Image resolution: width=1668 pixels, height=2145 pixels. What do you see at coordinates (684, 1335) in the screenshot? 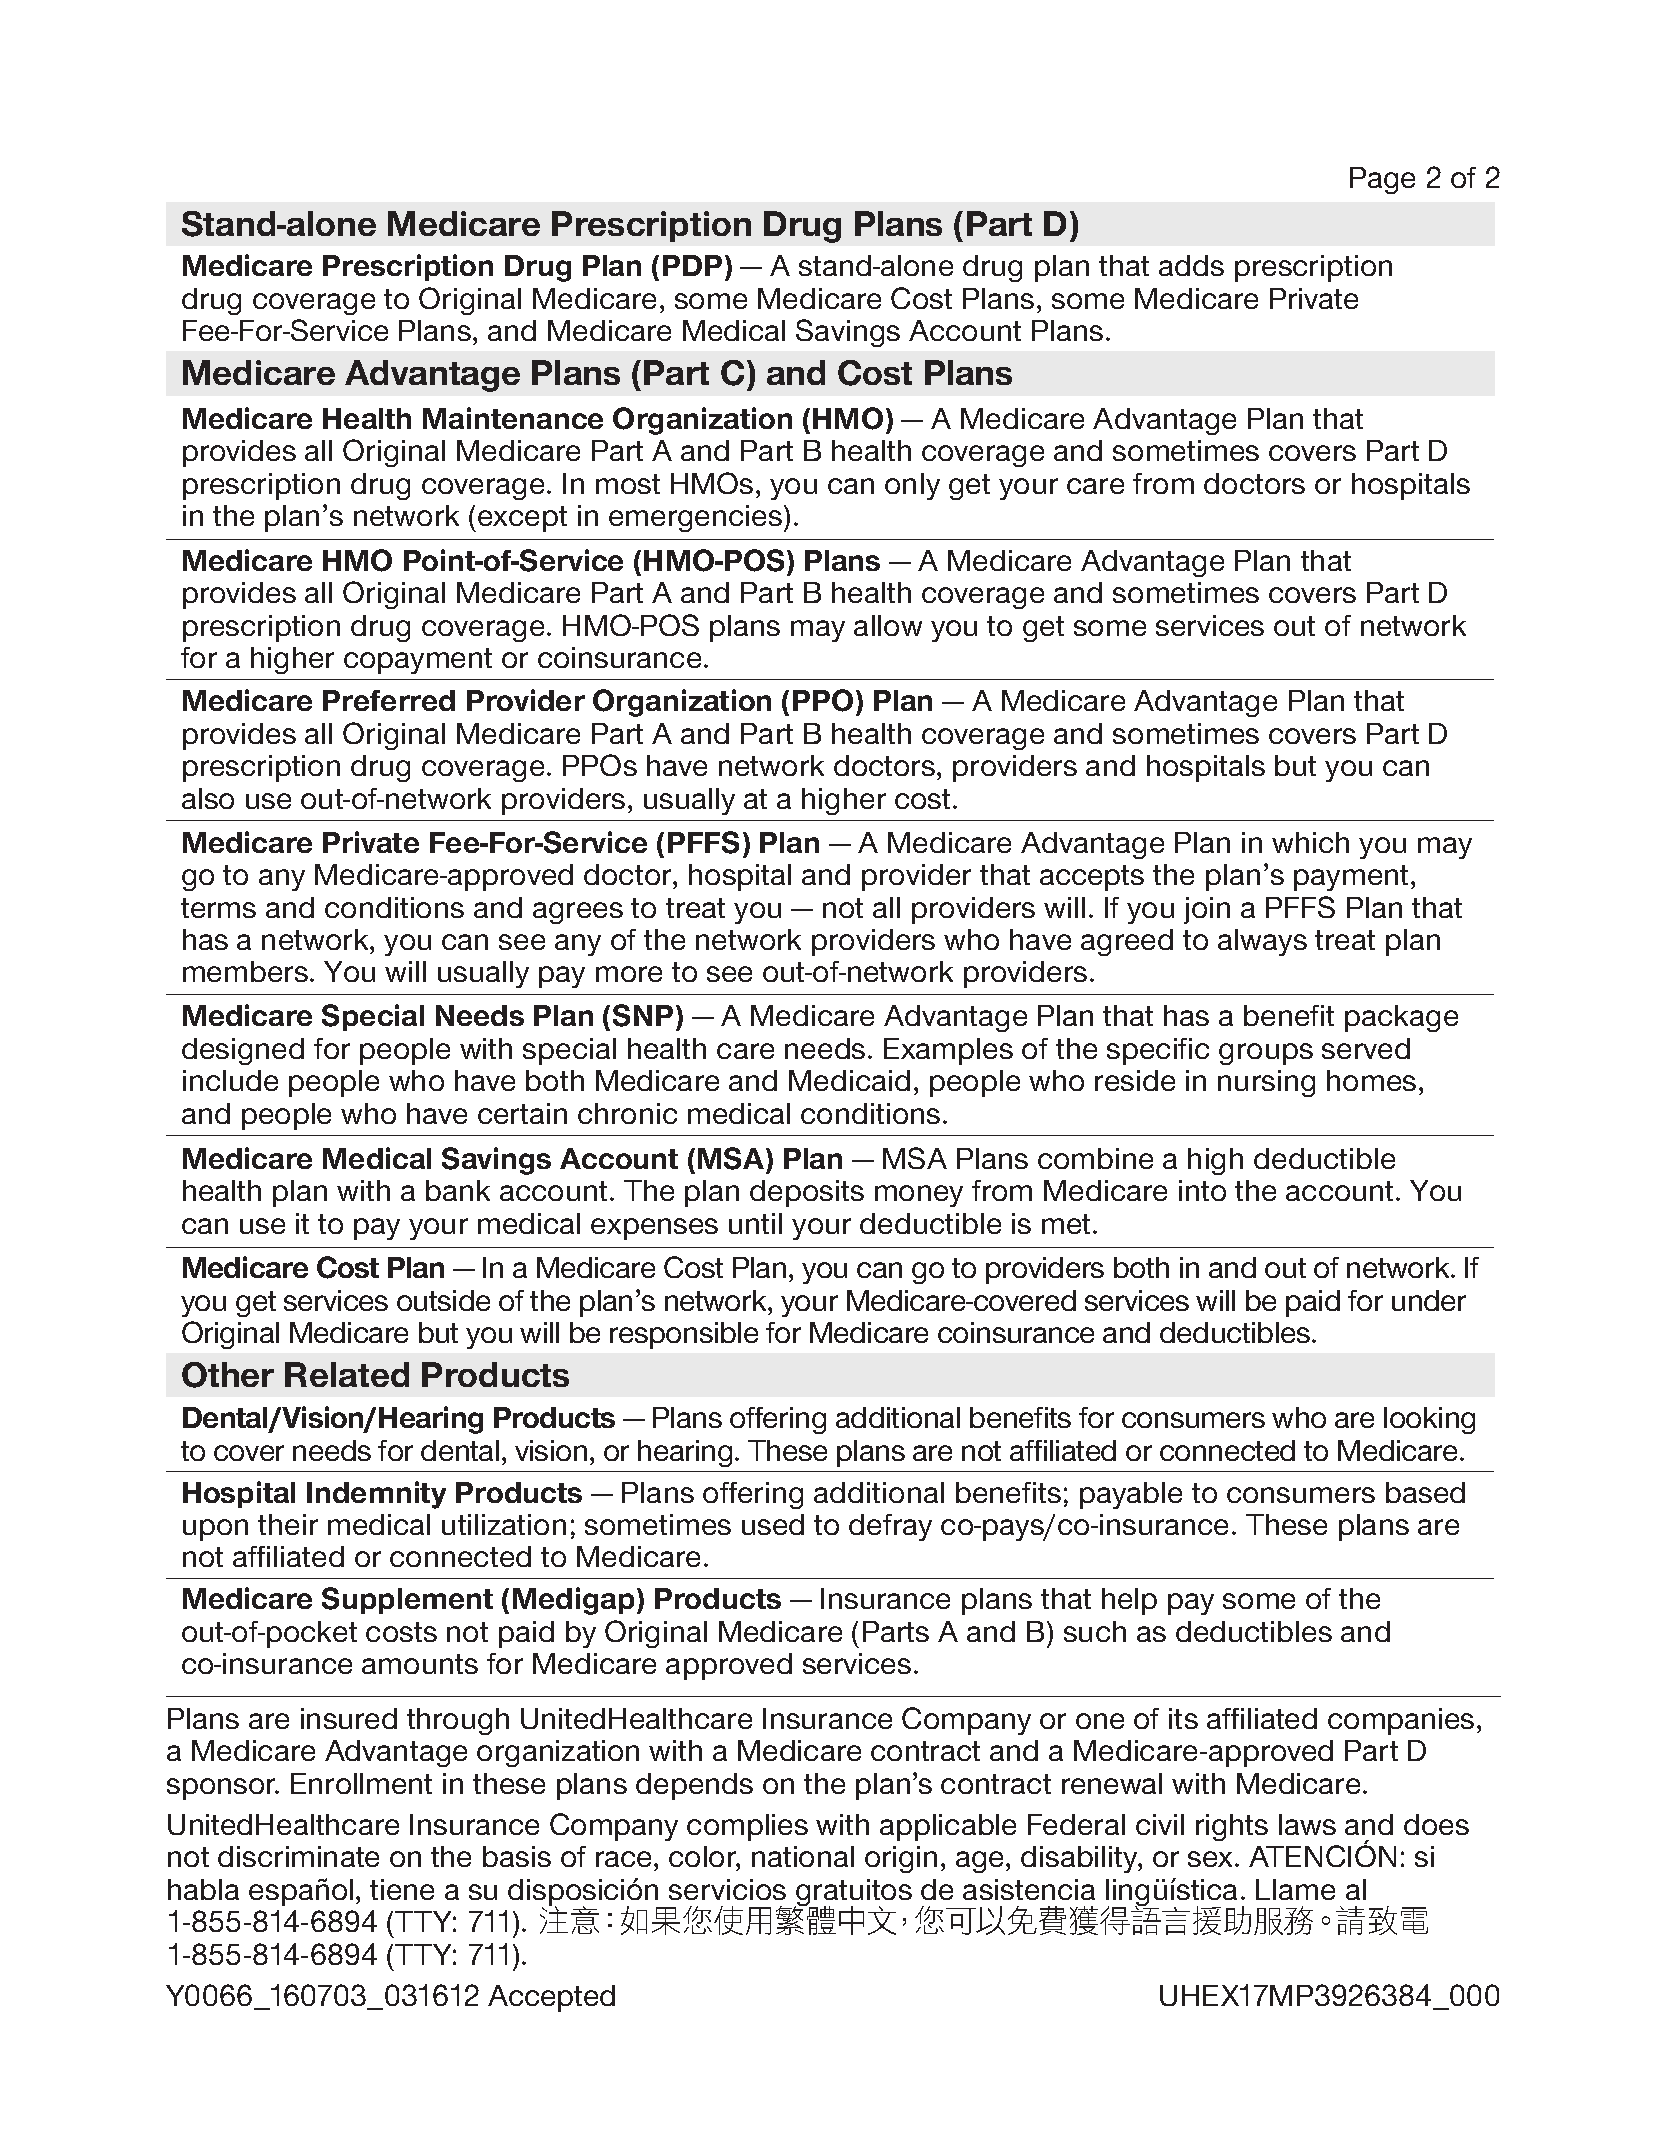
I see `responsible` at bounding box center [684, 1335].
